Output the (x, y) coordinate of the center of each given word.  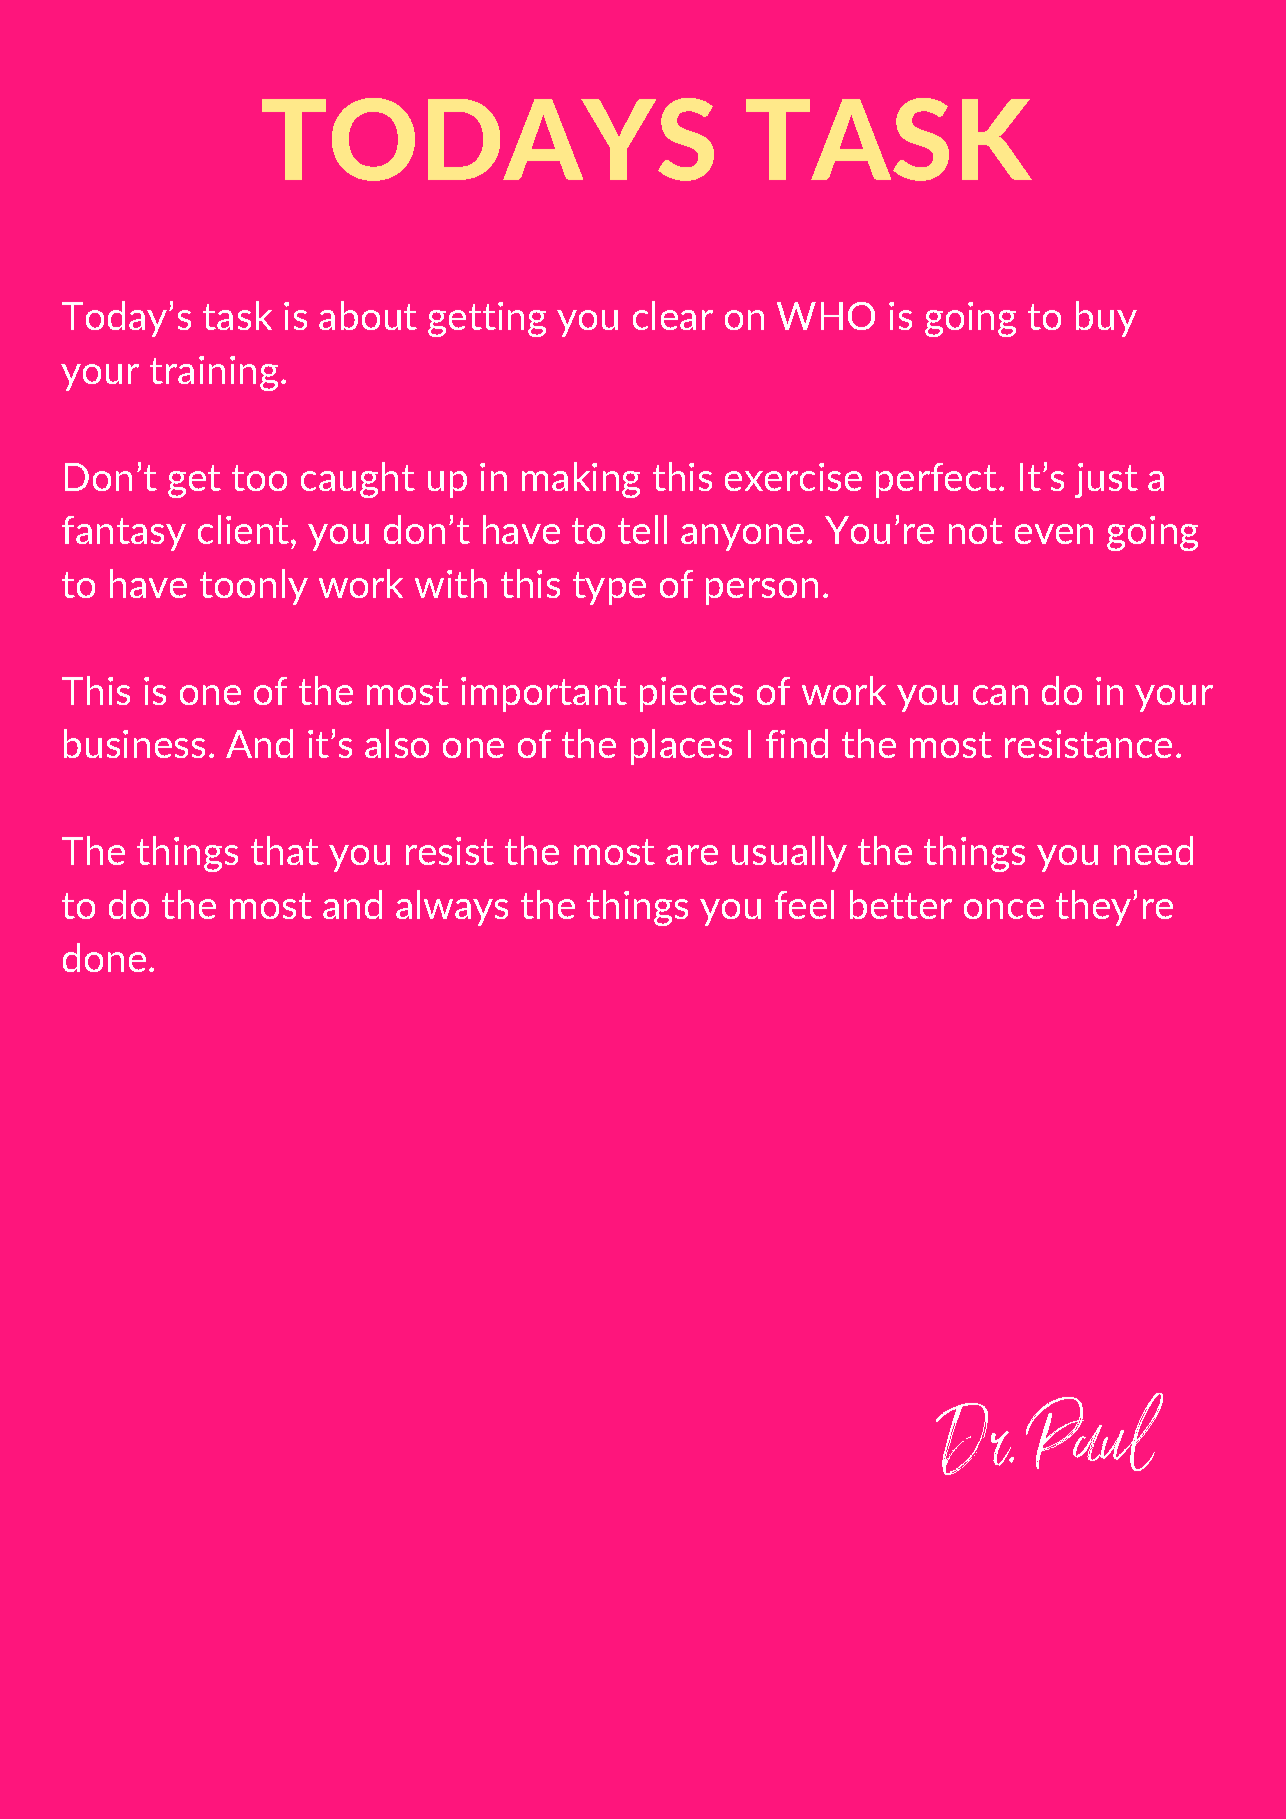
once (1004, 909)
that (285, 850)
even (1054, 534)
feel (804, 904)
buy (1106, 319)
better (901, 904)
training (214, 373)
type (609, 588)
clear (673, 315)
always (452, 908)
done (104, 957)
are (692, 855)
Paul (1094, 1432)
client (245, 529)
